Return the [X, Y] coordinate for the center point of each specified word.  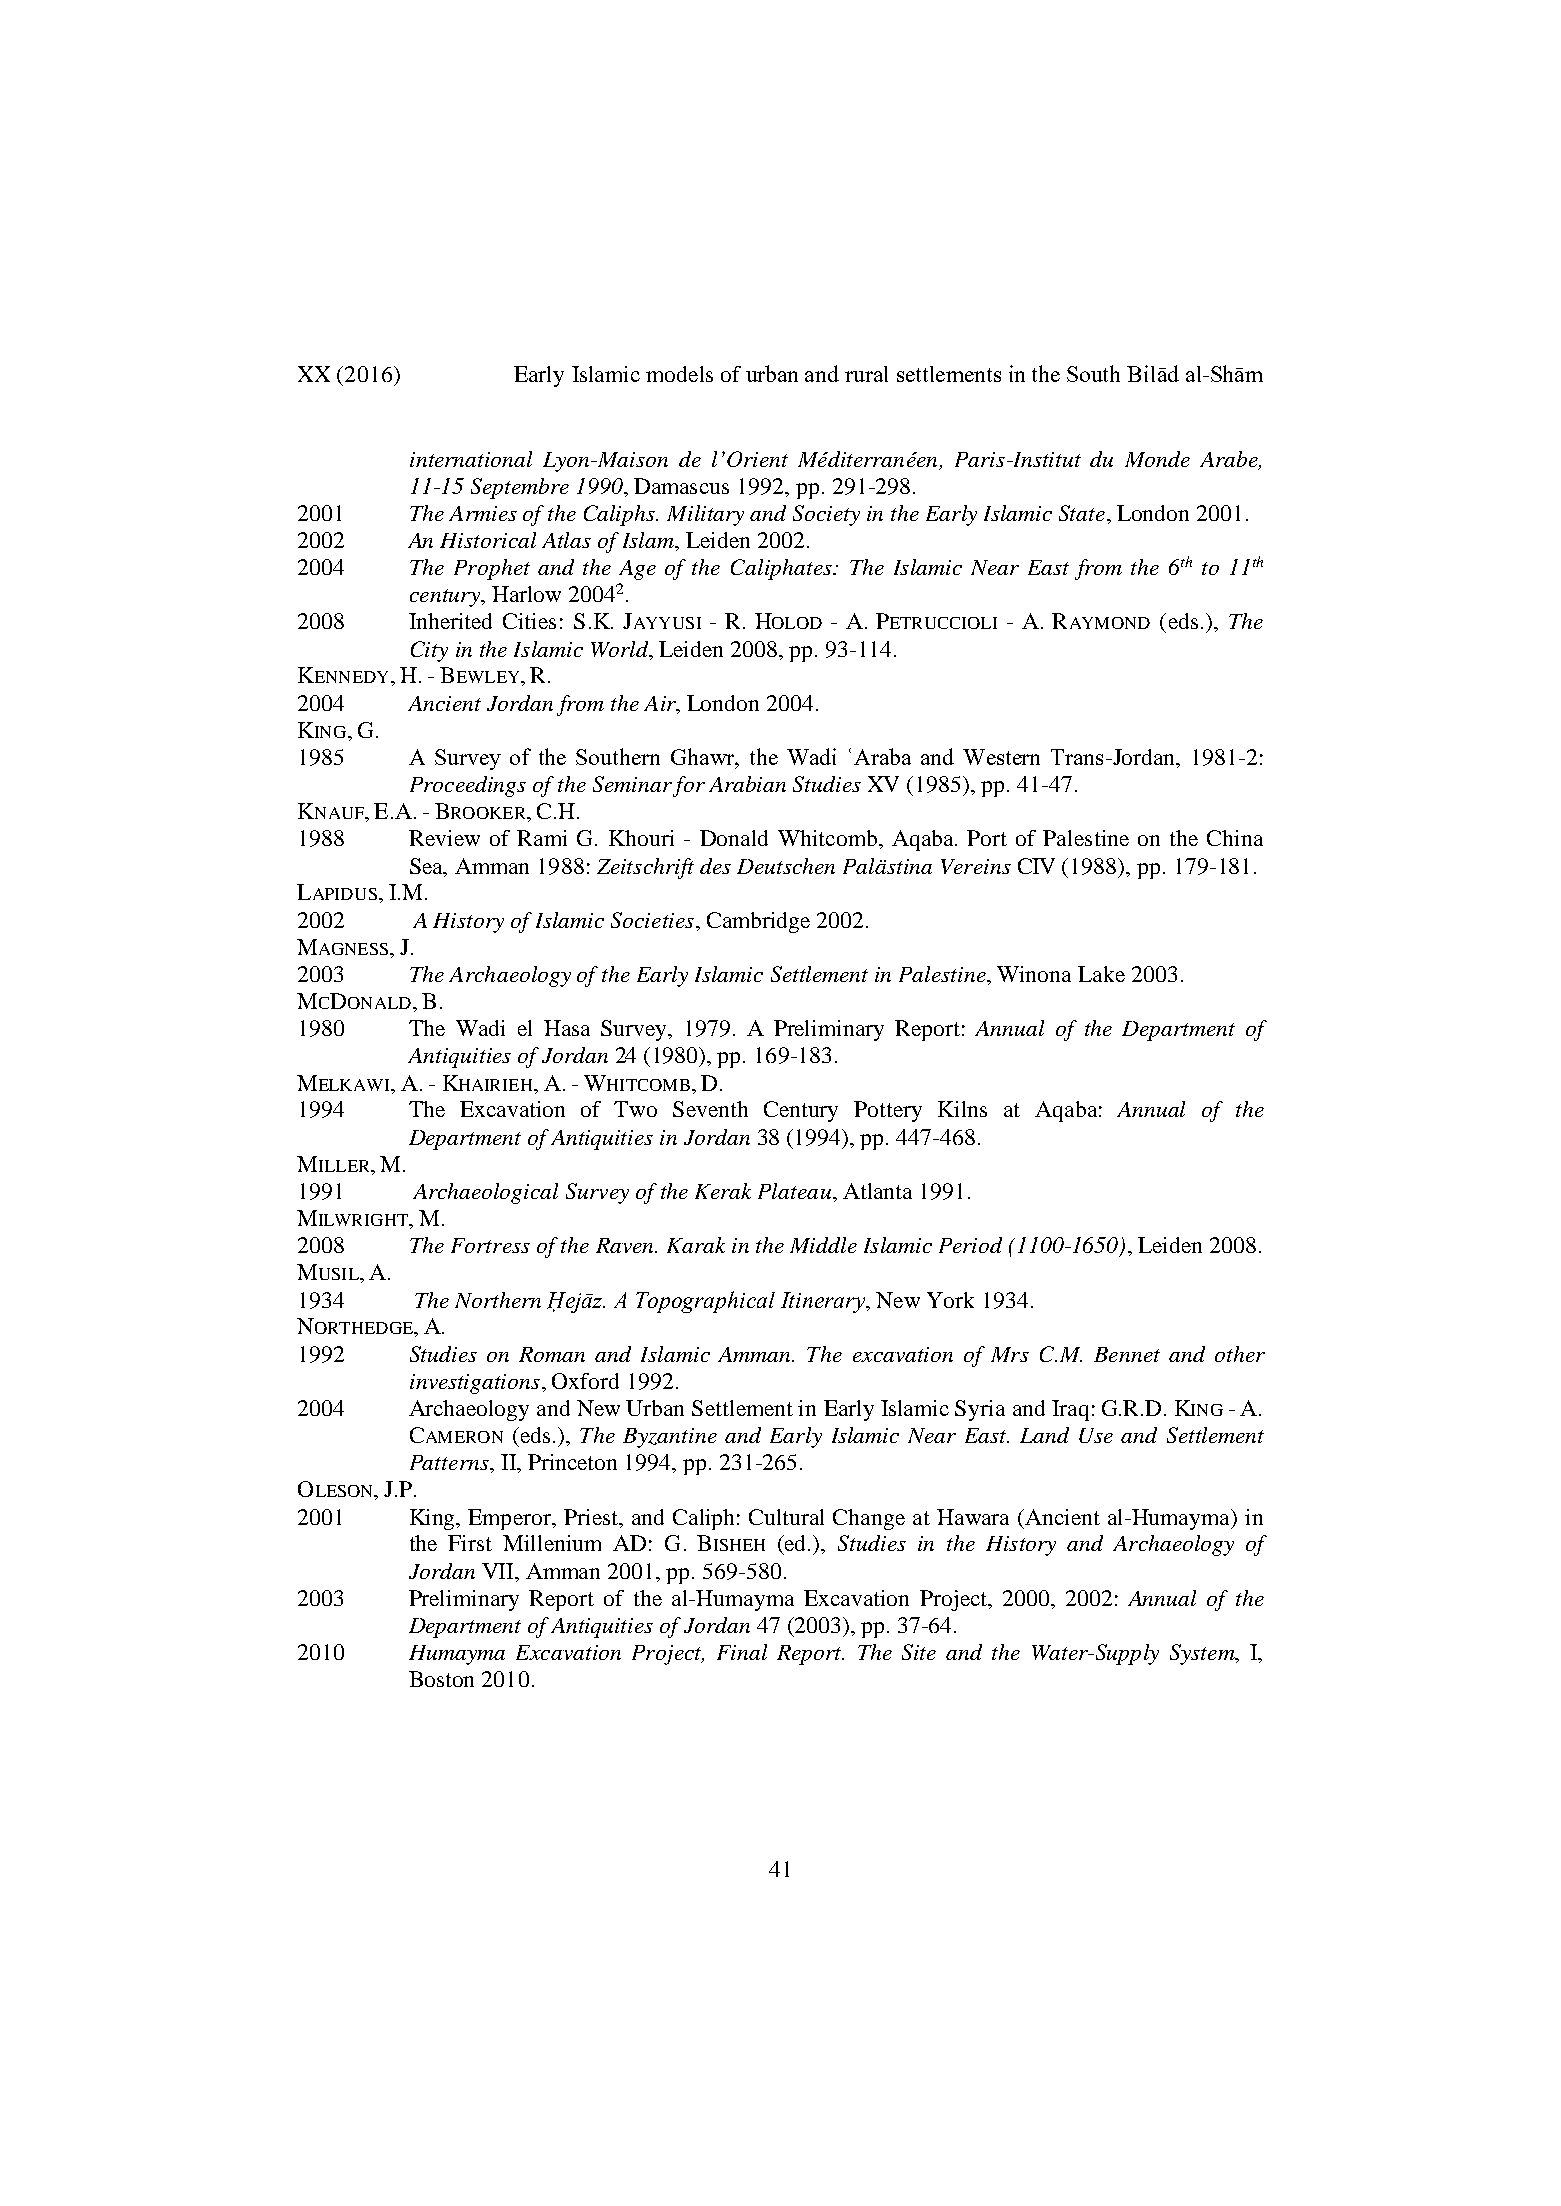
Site [919, 1652]
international [471, 459]
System [1203, 1654]
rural [866, 374]
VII [499, 1571]
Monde [1157, 459]
